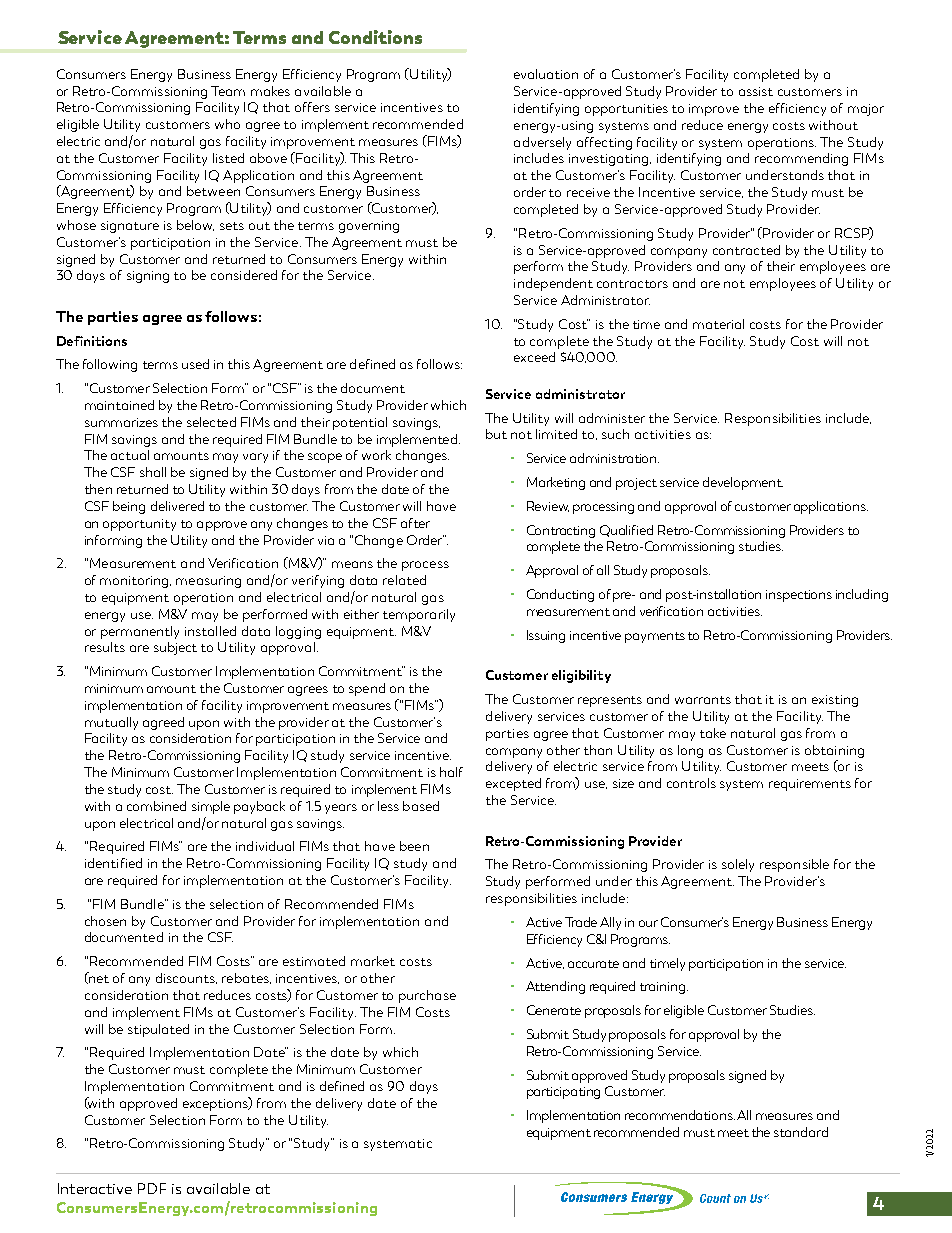 Image resolution: width=952 pixels, height=1233 pixels. What do you see at coordinates (152, 1188) in the screenshot?
I see `PDF` at bounding box center [152, 1188].
